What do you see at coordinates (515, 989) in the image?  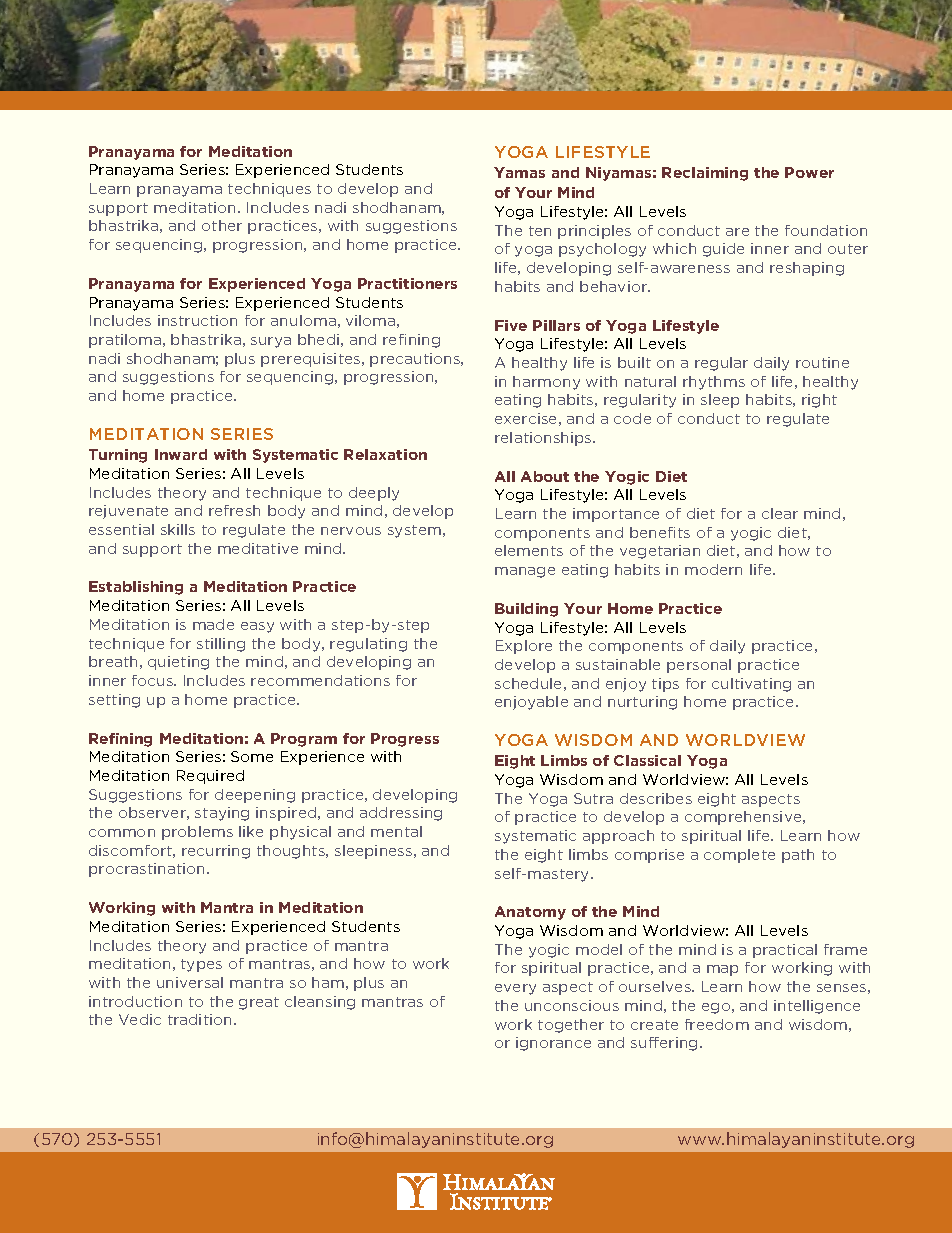 I see `every` at bounding box center [515, 989].
